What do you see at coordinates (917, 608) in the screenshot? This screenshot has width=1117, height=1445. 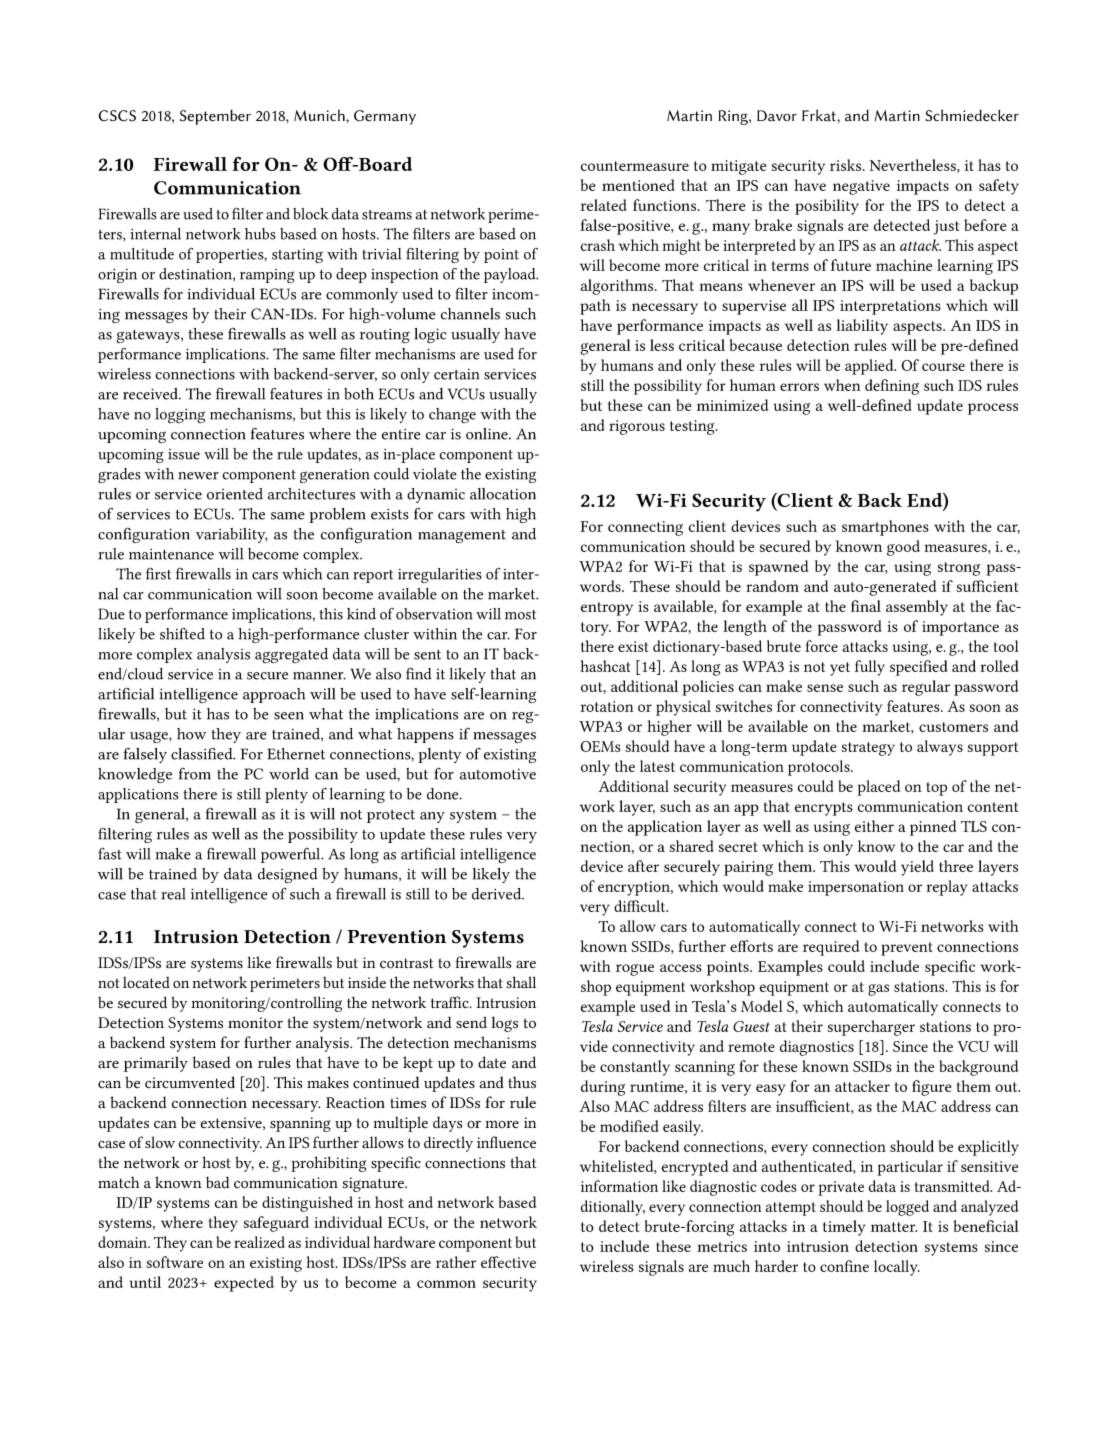 I see `assembly` at bounding box center [917, 608].
